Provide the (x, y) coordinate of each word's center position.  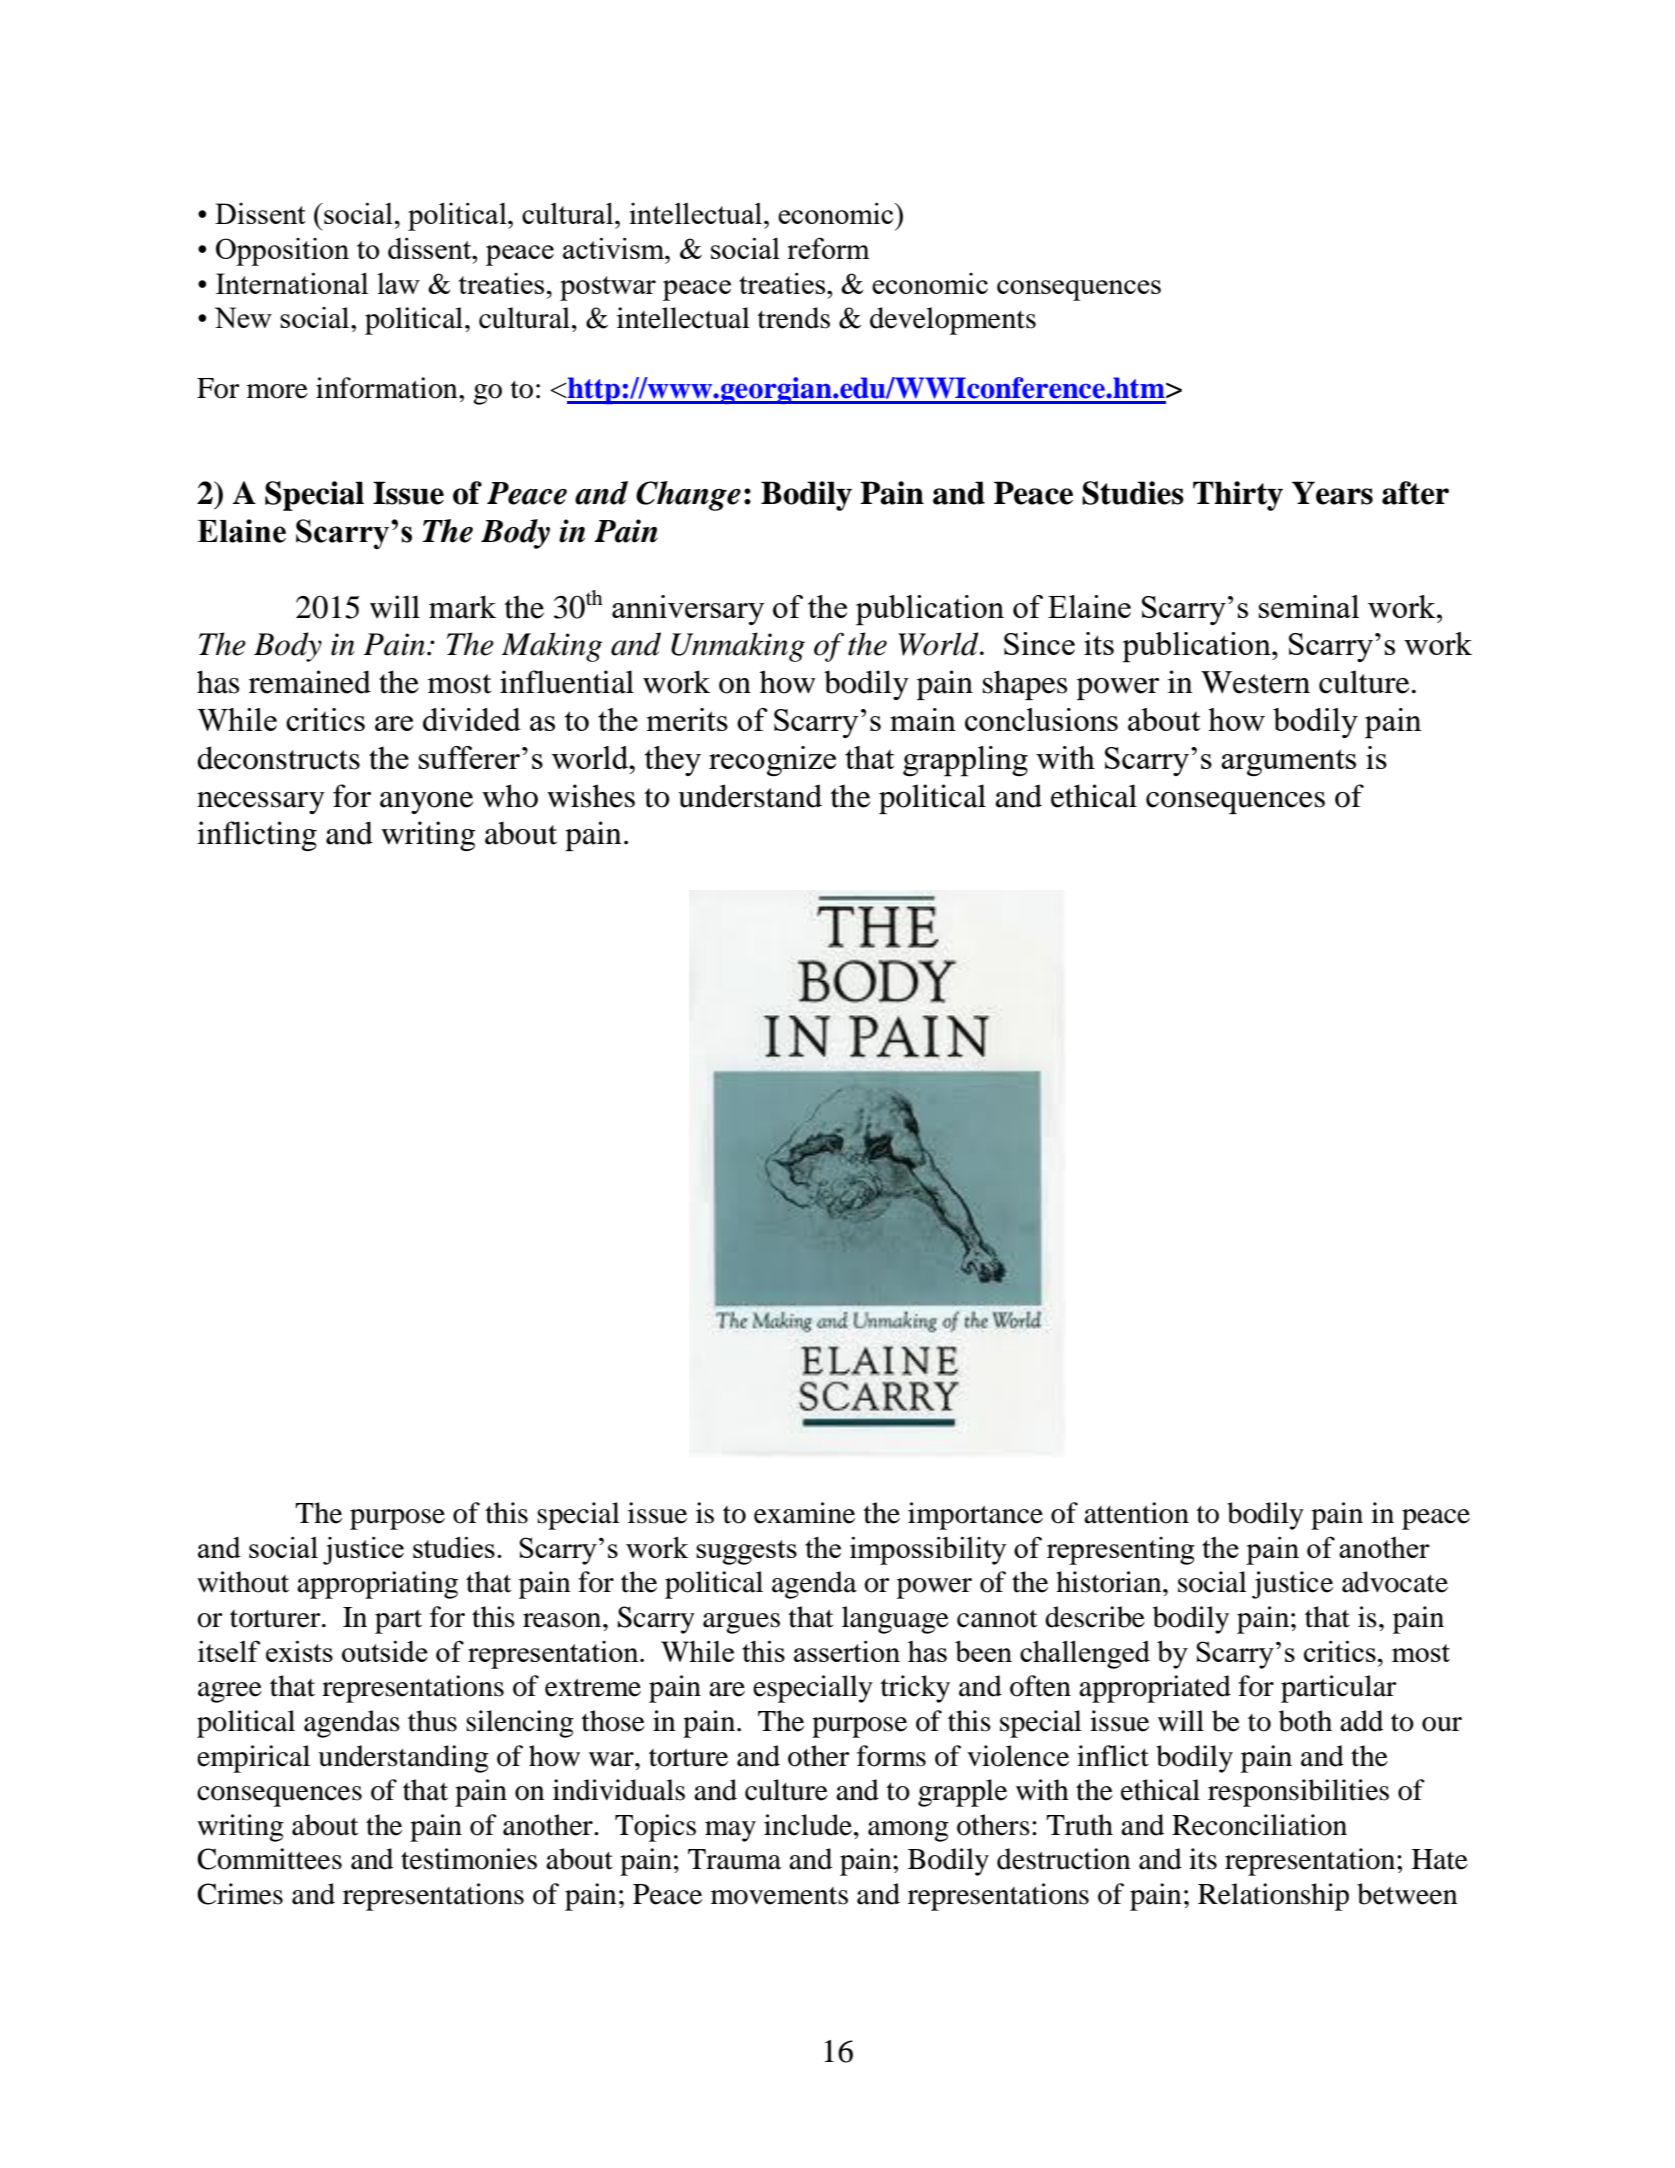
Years (1332, 493)
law (398, 283)
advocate (1395, 1582)
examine (804, 1513)
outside (385, 1651)
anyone (426, 803)
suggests (746, 1552)
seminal (1309, 606)
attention (1136, 1513)
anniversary (688, 610)
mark (462, 607)
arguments (1288, 763)
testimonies (469, 1859)
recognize (772, 761)
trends (794, 318)
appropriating (377, 1585)
